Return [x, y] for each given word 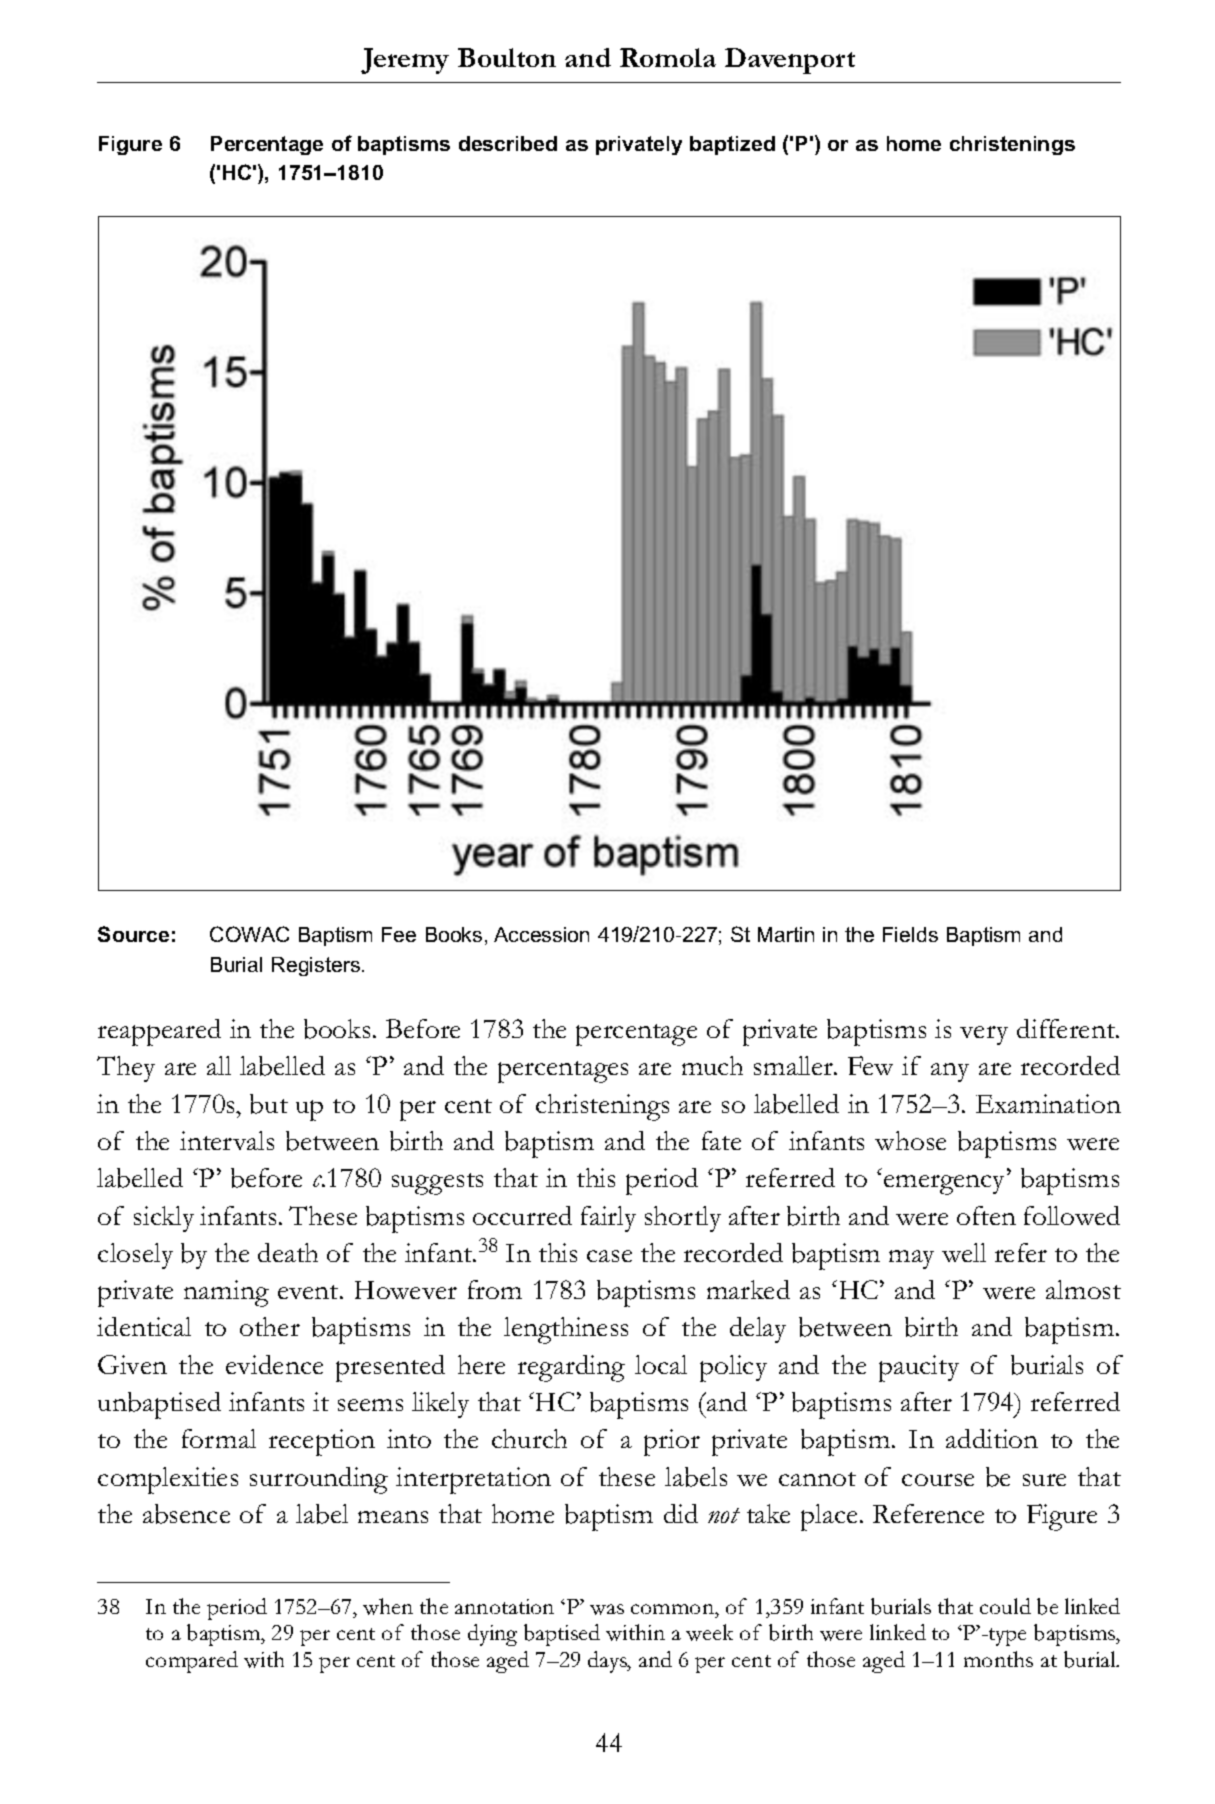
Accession [541, 934]
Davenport [790, 61]
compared [192, 1662]
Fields [910, 934]
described [508, 143]
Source [133, 934]
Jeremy [405, 61]
